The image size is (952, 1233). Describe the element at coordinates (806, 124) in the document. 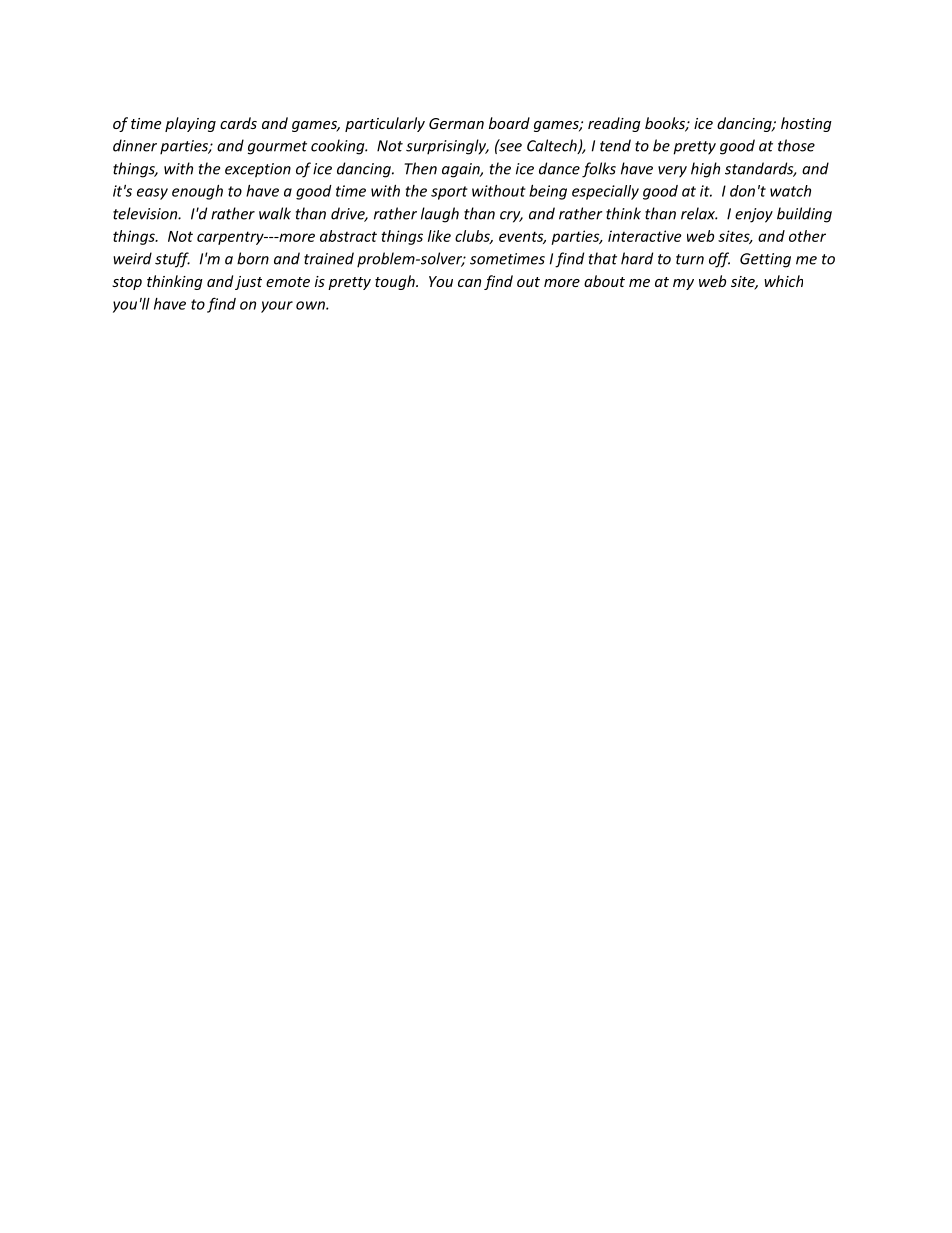

I see `hosting` at that location.
